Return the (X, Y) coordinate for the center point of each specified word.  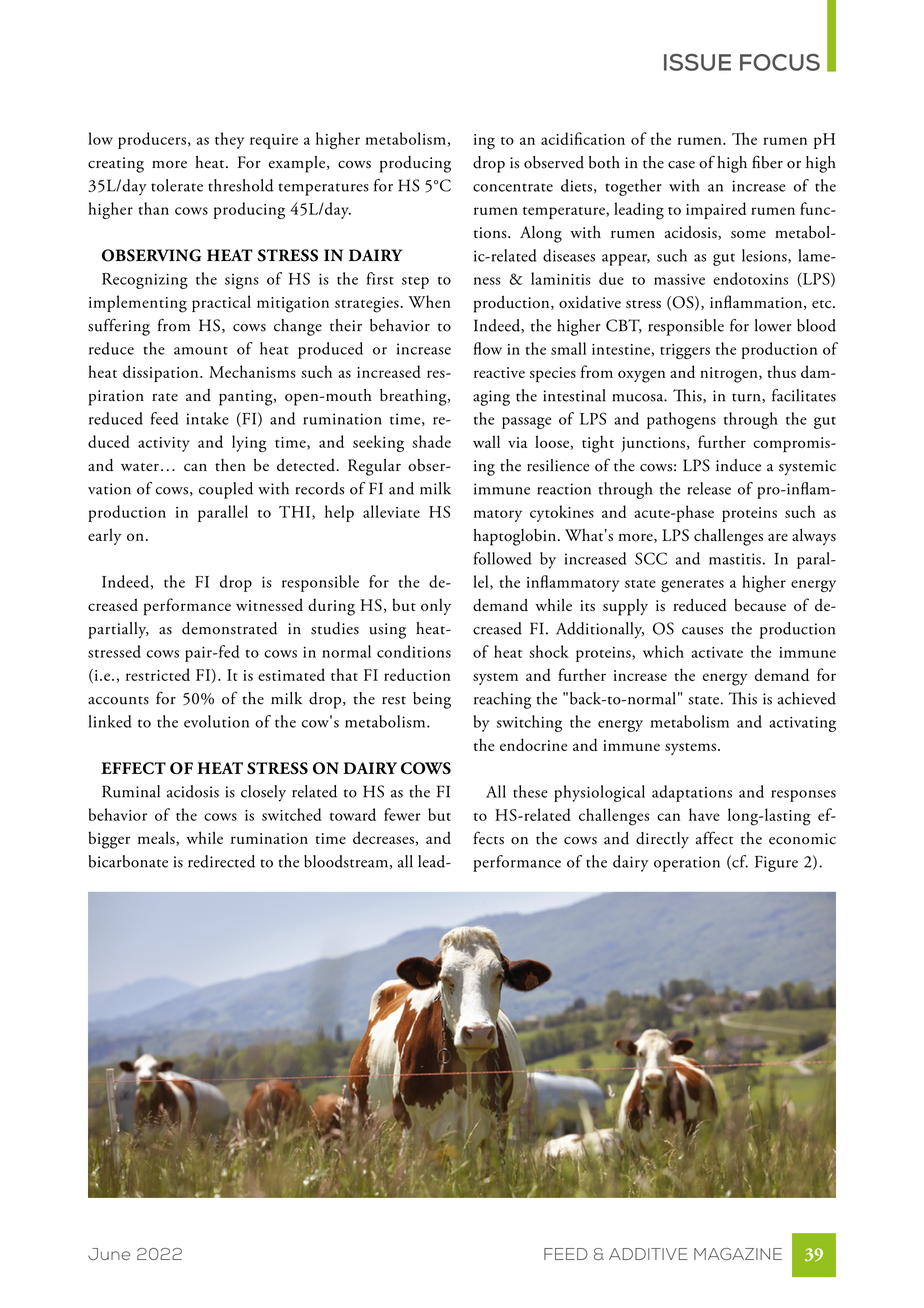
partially (118, 630)
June (109, 1254)
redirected (221, 861)
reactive (499, 372)
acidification (583, 138)
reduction (417, 674)
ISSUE (697, 62)
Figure (776, 864)
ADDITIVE (648, 1254)
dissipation (162, 373)
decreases (383, 837)
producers (152, 140)
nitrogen (730, 375)
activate (717, 652)
